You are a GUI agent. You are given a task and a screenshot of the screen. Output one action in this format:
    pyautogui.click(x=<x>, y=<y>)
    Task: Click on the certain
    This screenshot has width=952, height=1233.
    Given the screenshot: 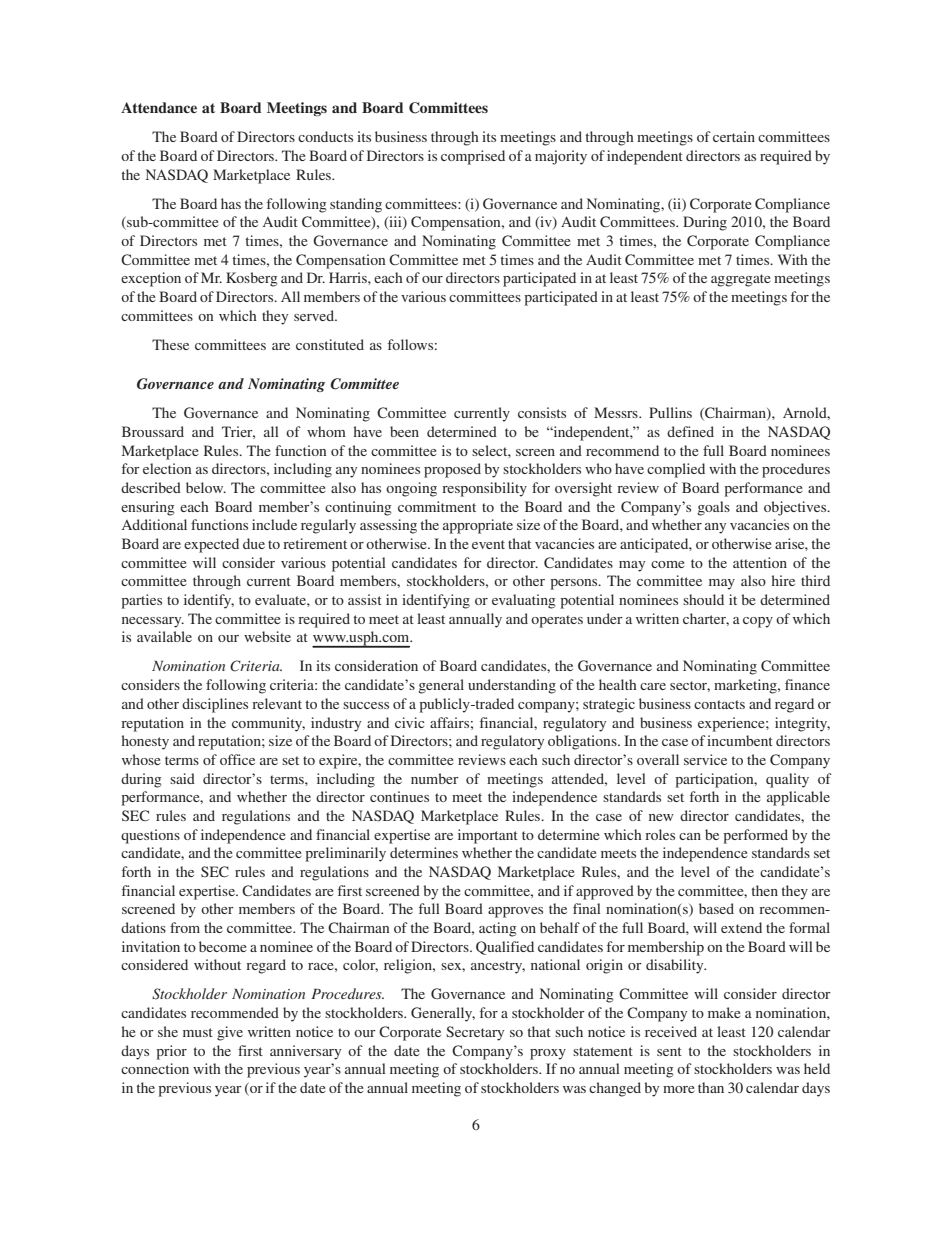 What is the action you would take?
    pyautogui.click(x=734, y=136)
